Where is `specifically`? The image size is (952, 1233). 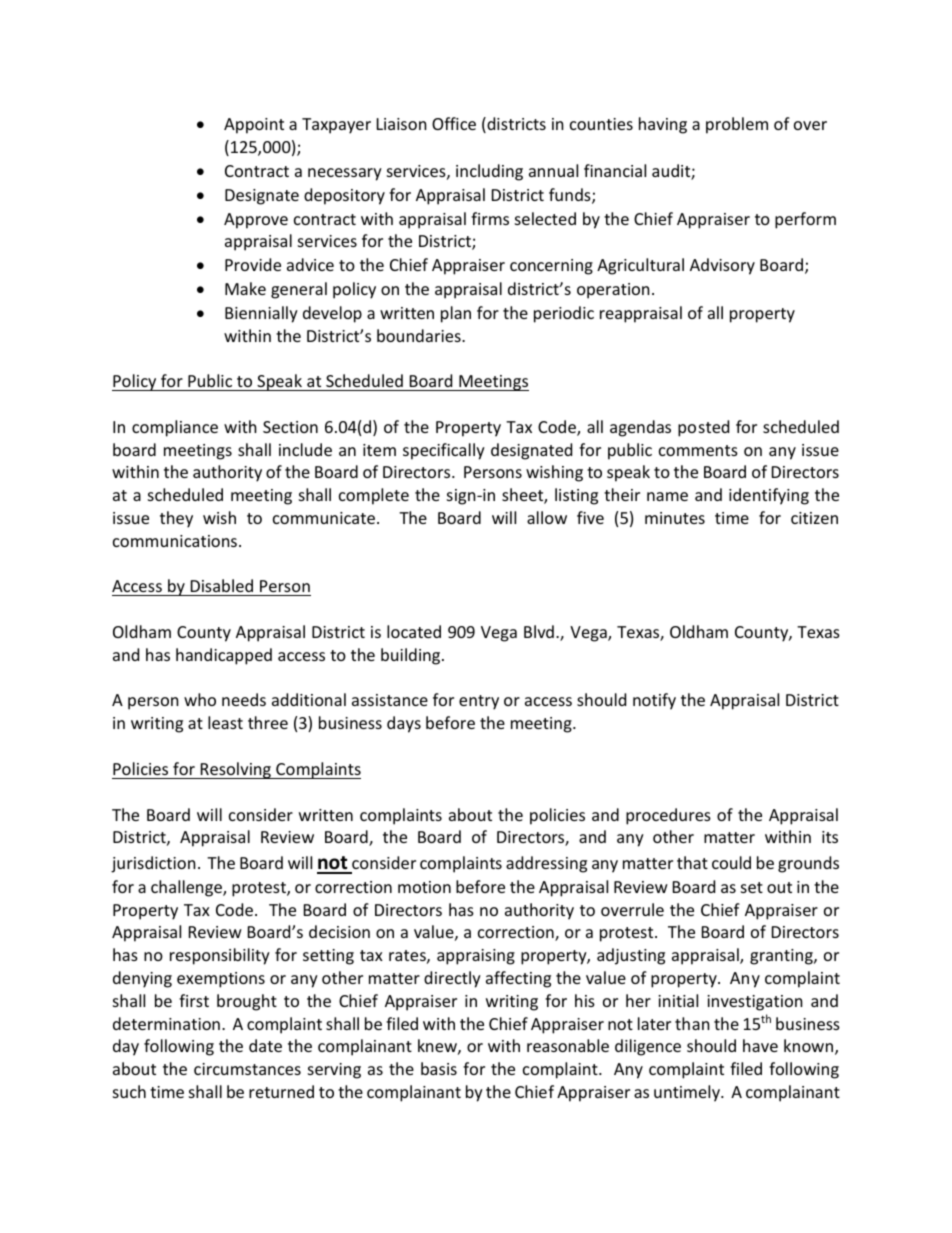
specifically is located at coordinates (444, 451).
